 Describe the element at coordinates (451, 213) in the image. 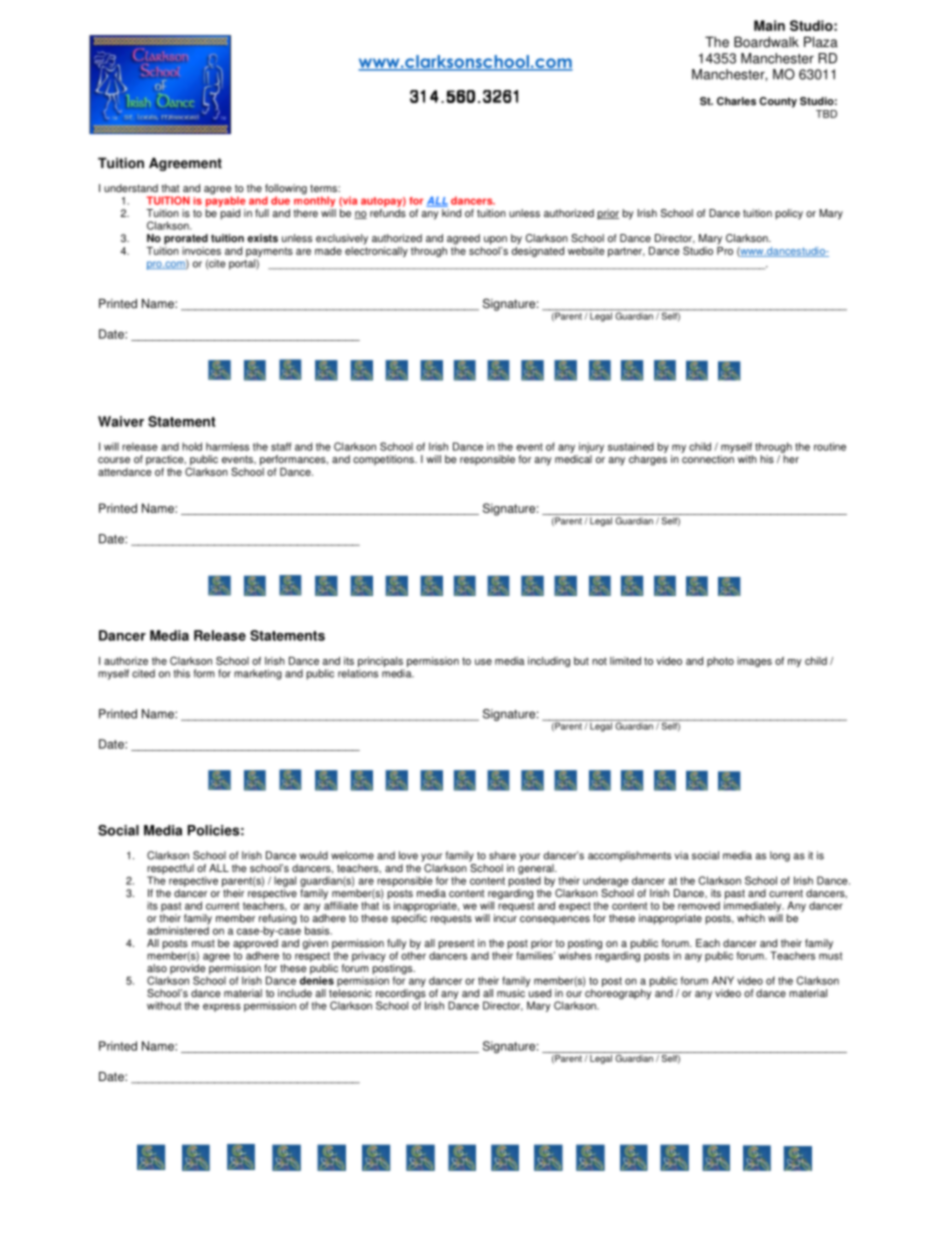

I see `kind` at that location.
